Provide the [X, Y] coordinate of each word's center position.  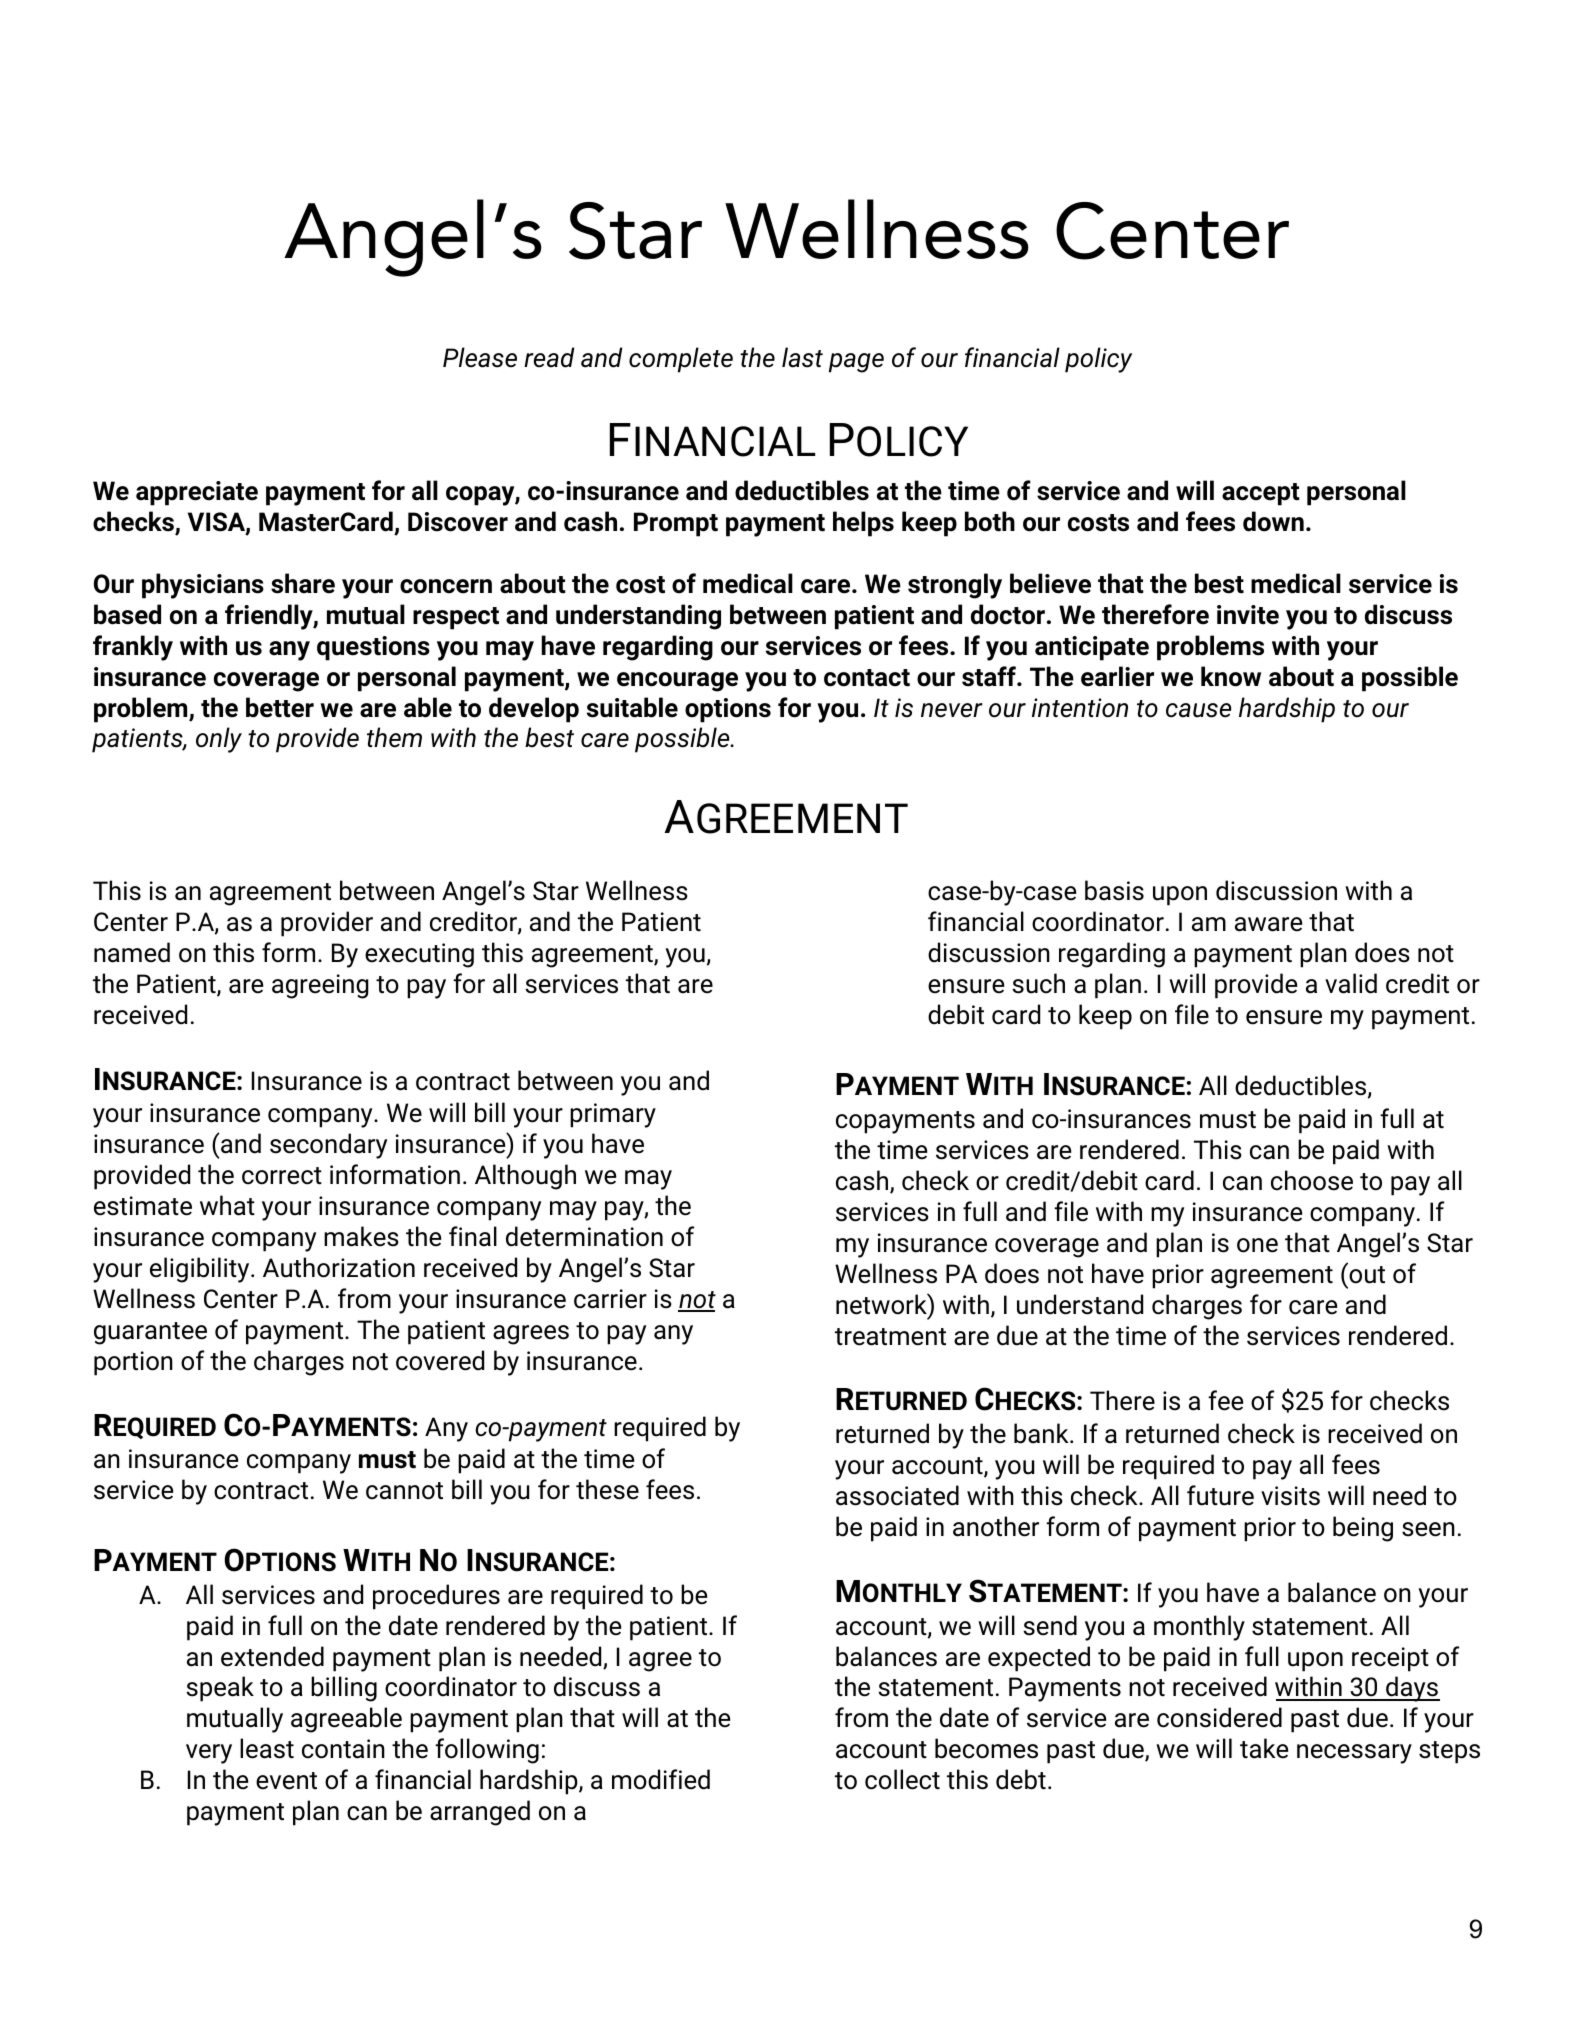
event [286, 1781]
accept [1261, 494]
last [802, 357]
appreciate [197, 493]
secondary [328, 1146]
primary [613, 1115]
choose [1312, 1180]
